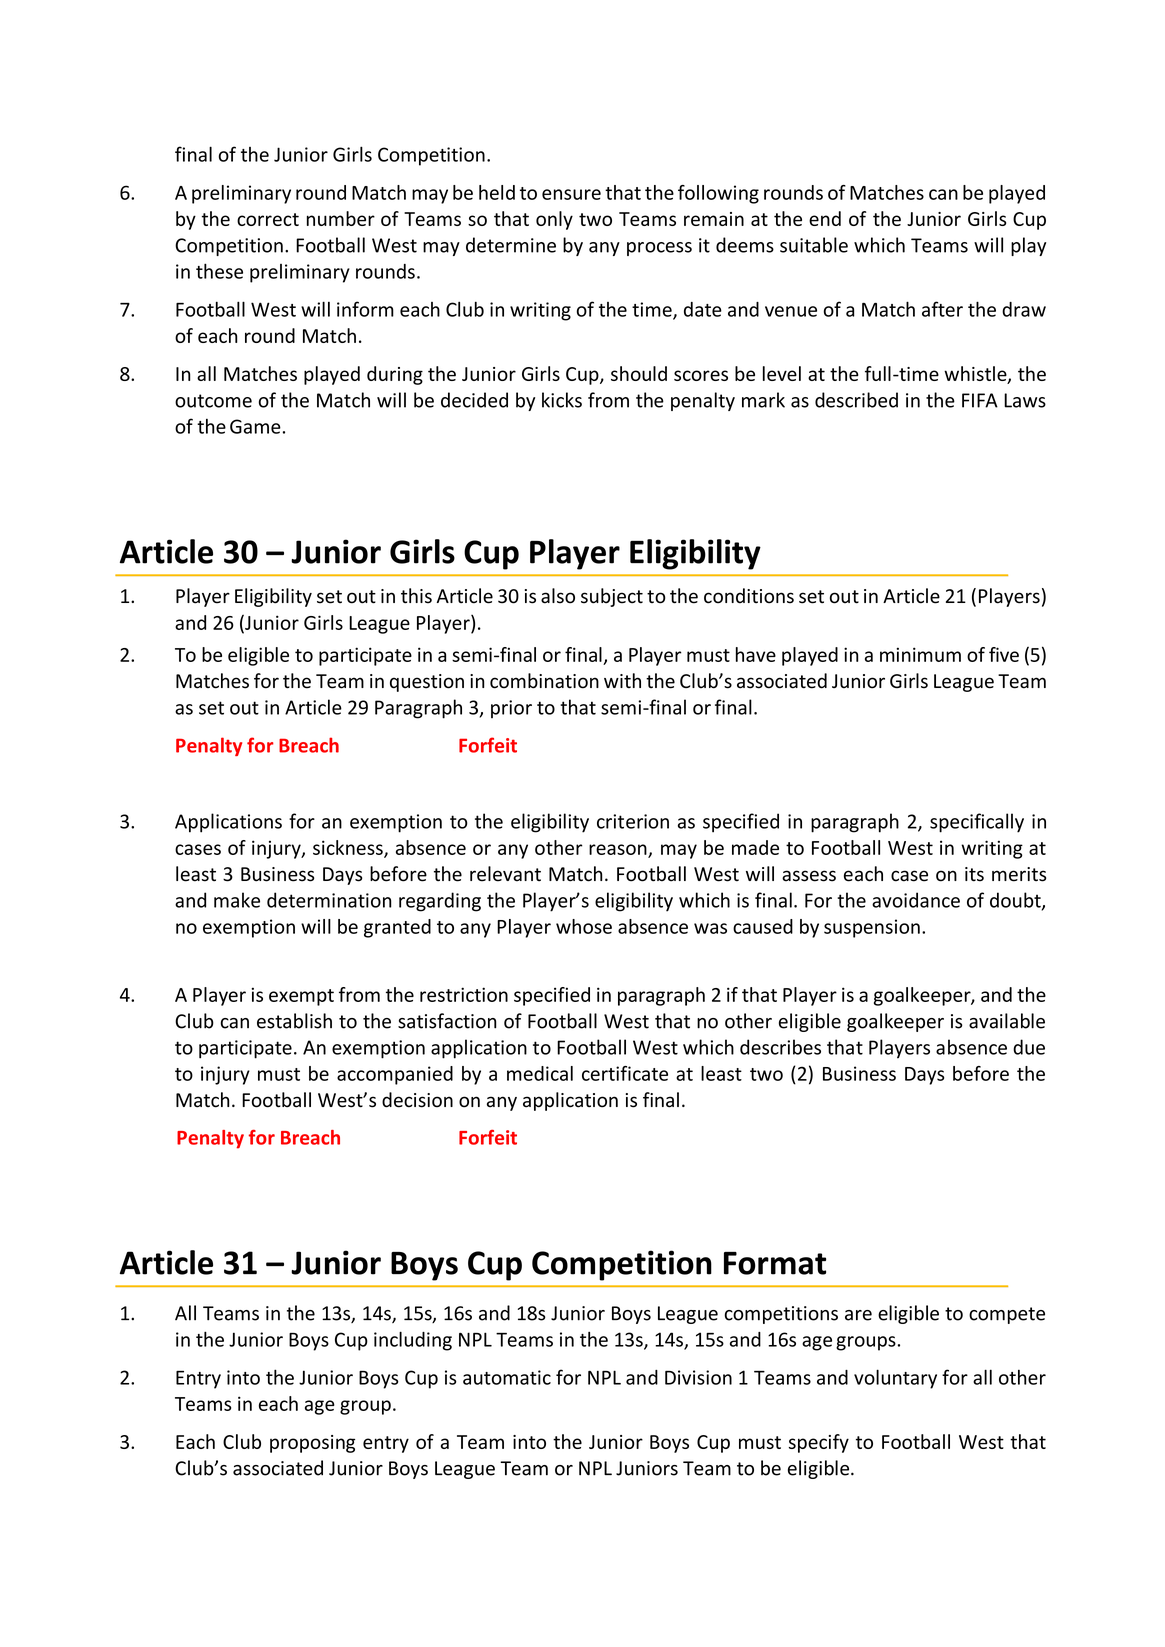 The image size is (1165, 1647). Describe the element at coordinates (659, 249) in the image. I see `process` at that location.
